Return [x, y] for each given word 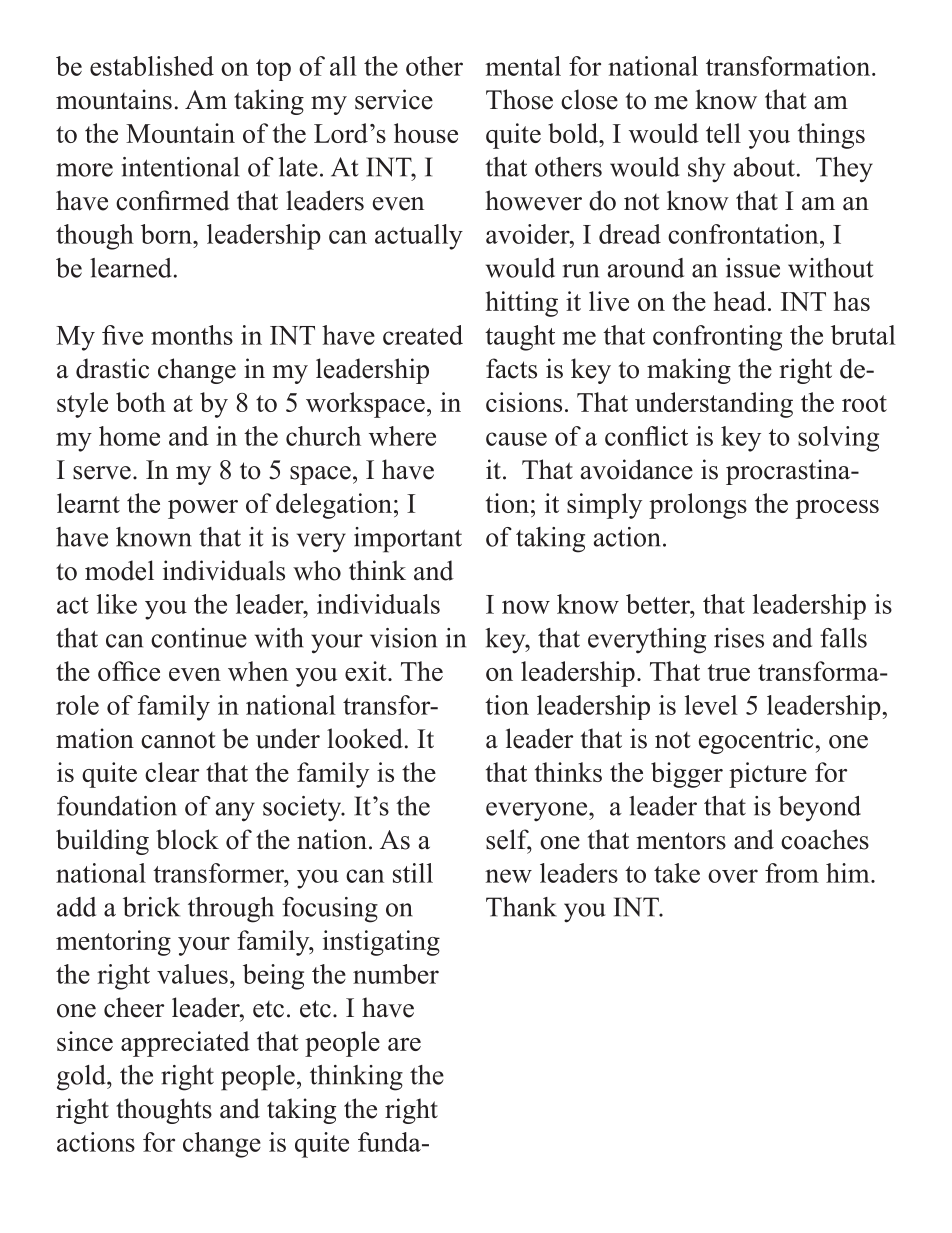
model [119, 570]
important [408, 540]
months [192, 335]
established [152, 66]
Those [519, 99]
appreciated [185, 1044]
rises [739, 638]
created [423, 335]
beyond [819, 809]
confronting [717, 338]
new [508, 876]
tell [723, 133]
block [187, 839]
